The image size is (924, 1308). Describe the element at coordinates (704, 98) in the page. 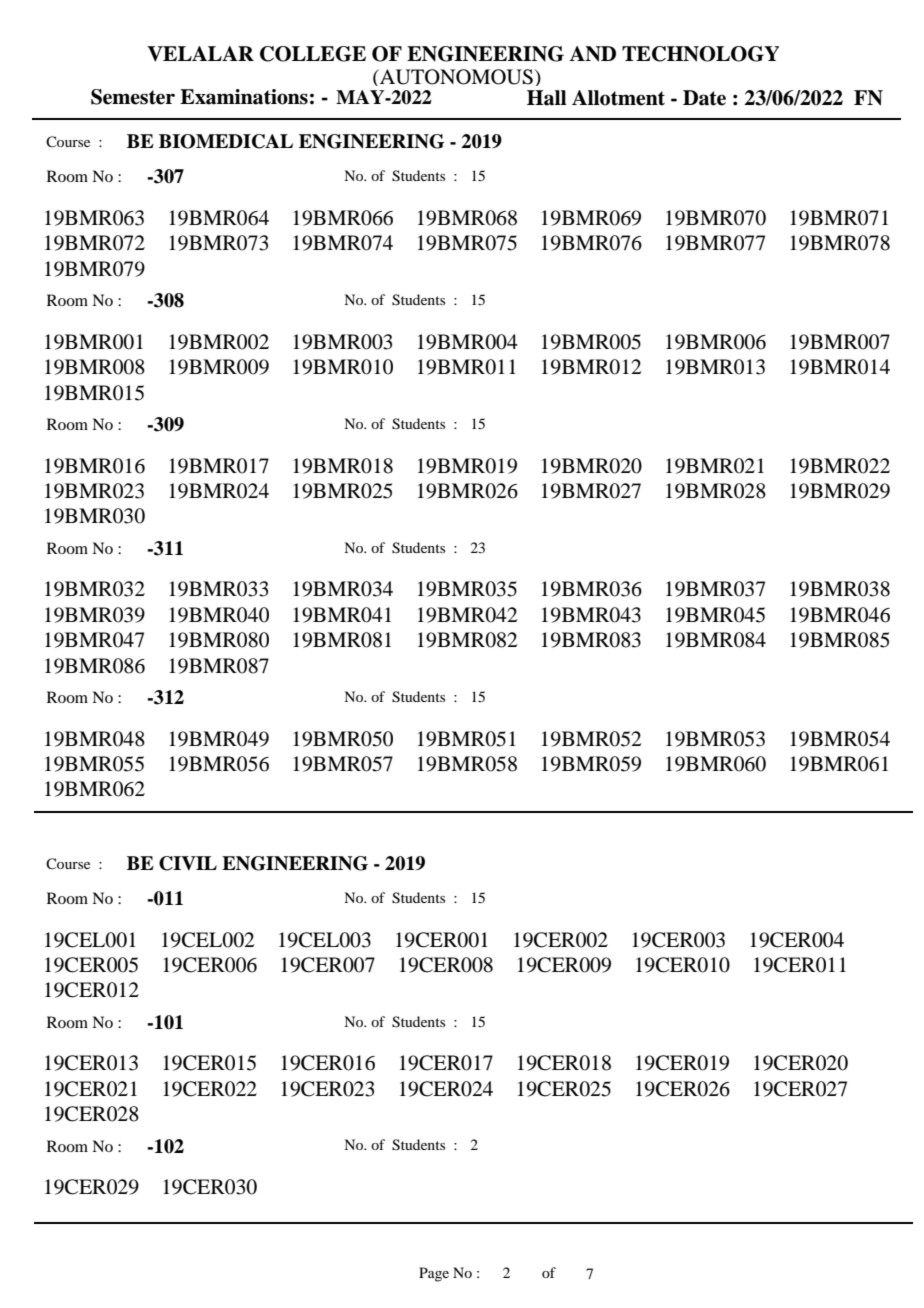

I see `Date` at that location.
